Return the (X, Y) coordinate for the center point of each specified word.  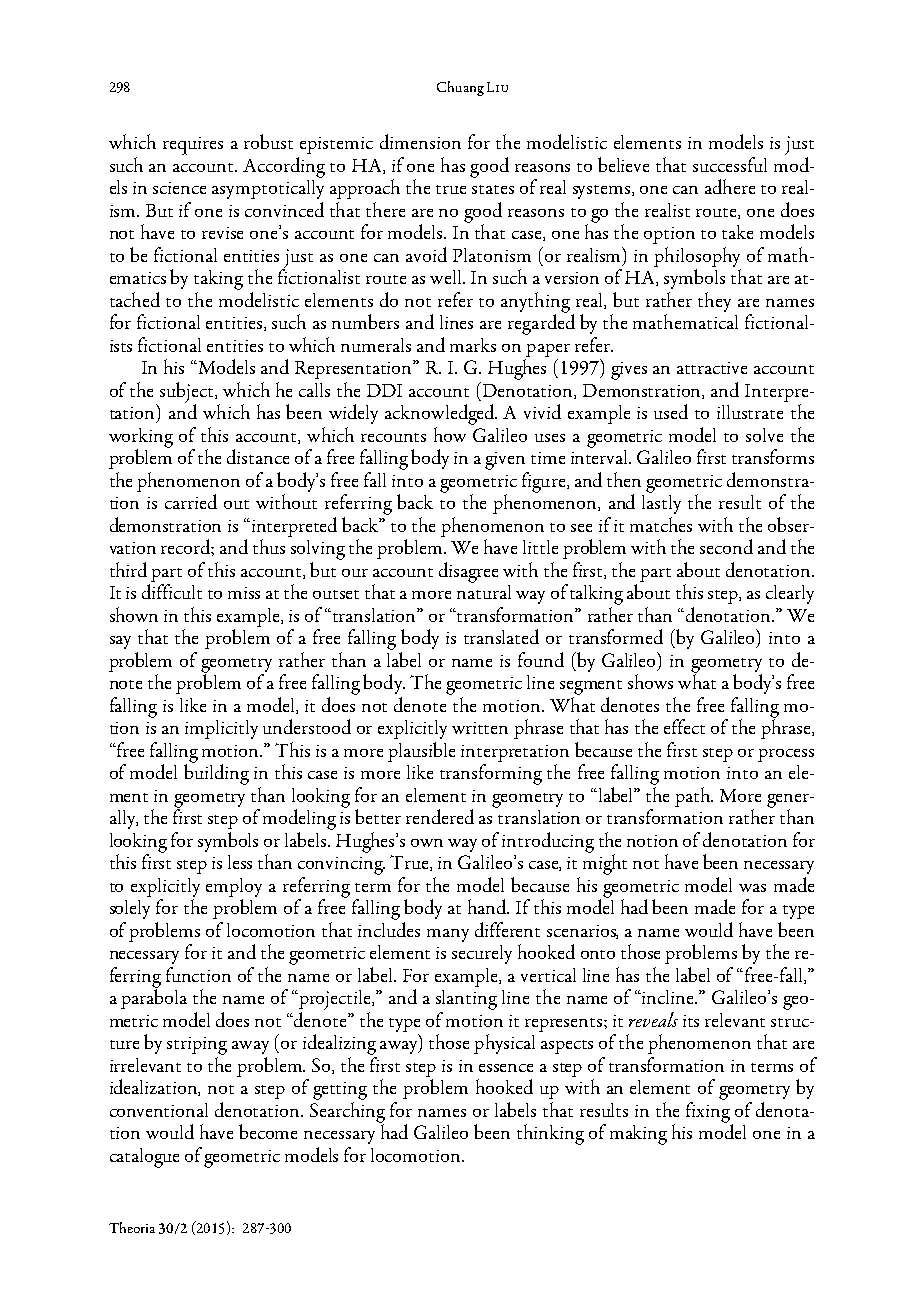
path (694, 797)
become (268, 1131)
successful (730, 164)
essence (506, 1068)
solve (764, 435)
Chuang (460, 88)
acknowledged (441, 416)
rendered (440, 816)
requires (193, 146)
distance (258, 456)
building (216, 773)
